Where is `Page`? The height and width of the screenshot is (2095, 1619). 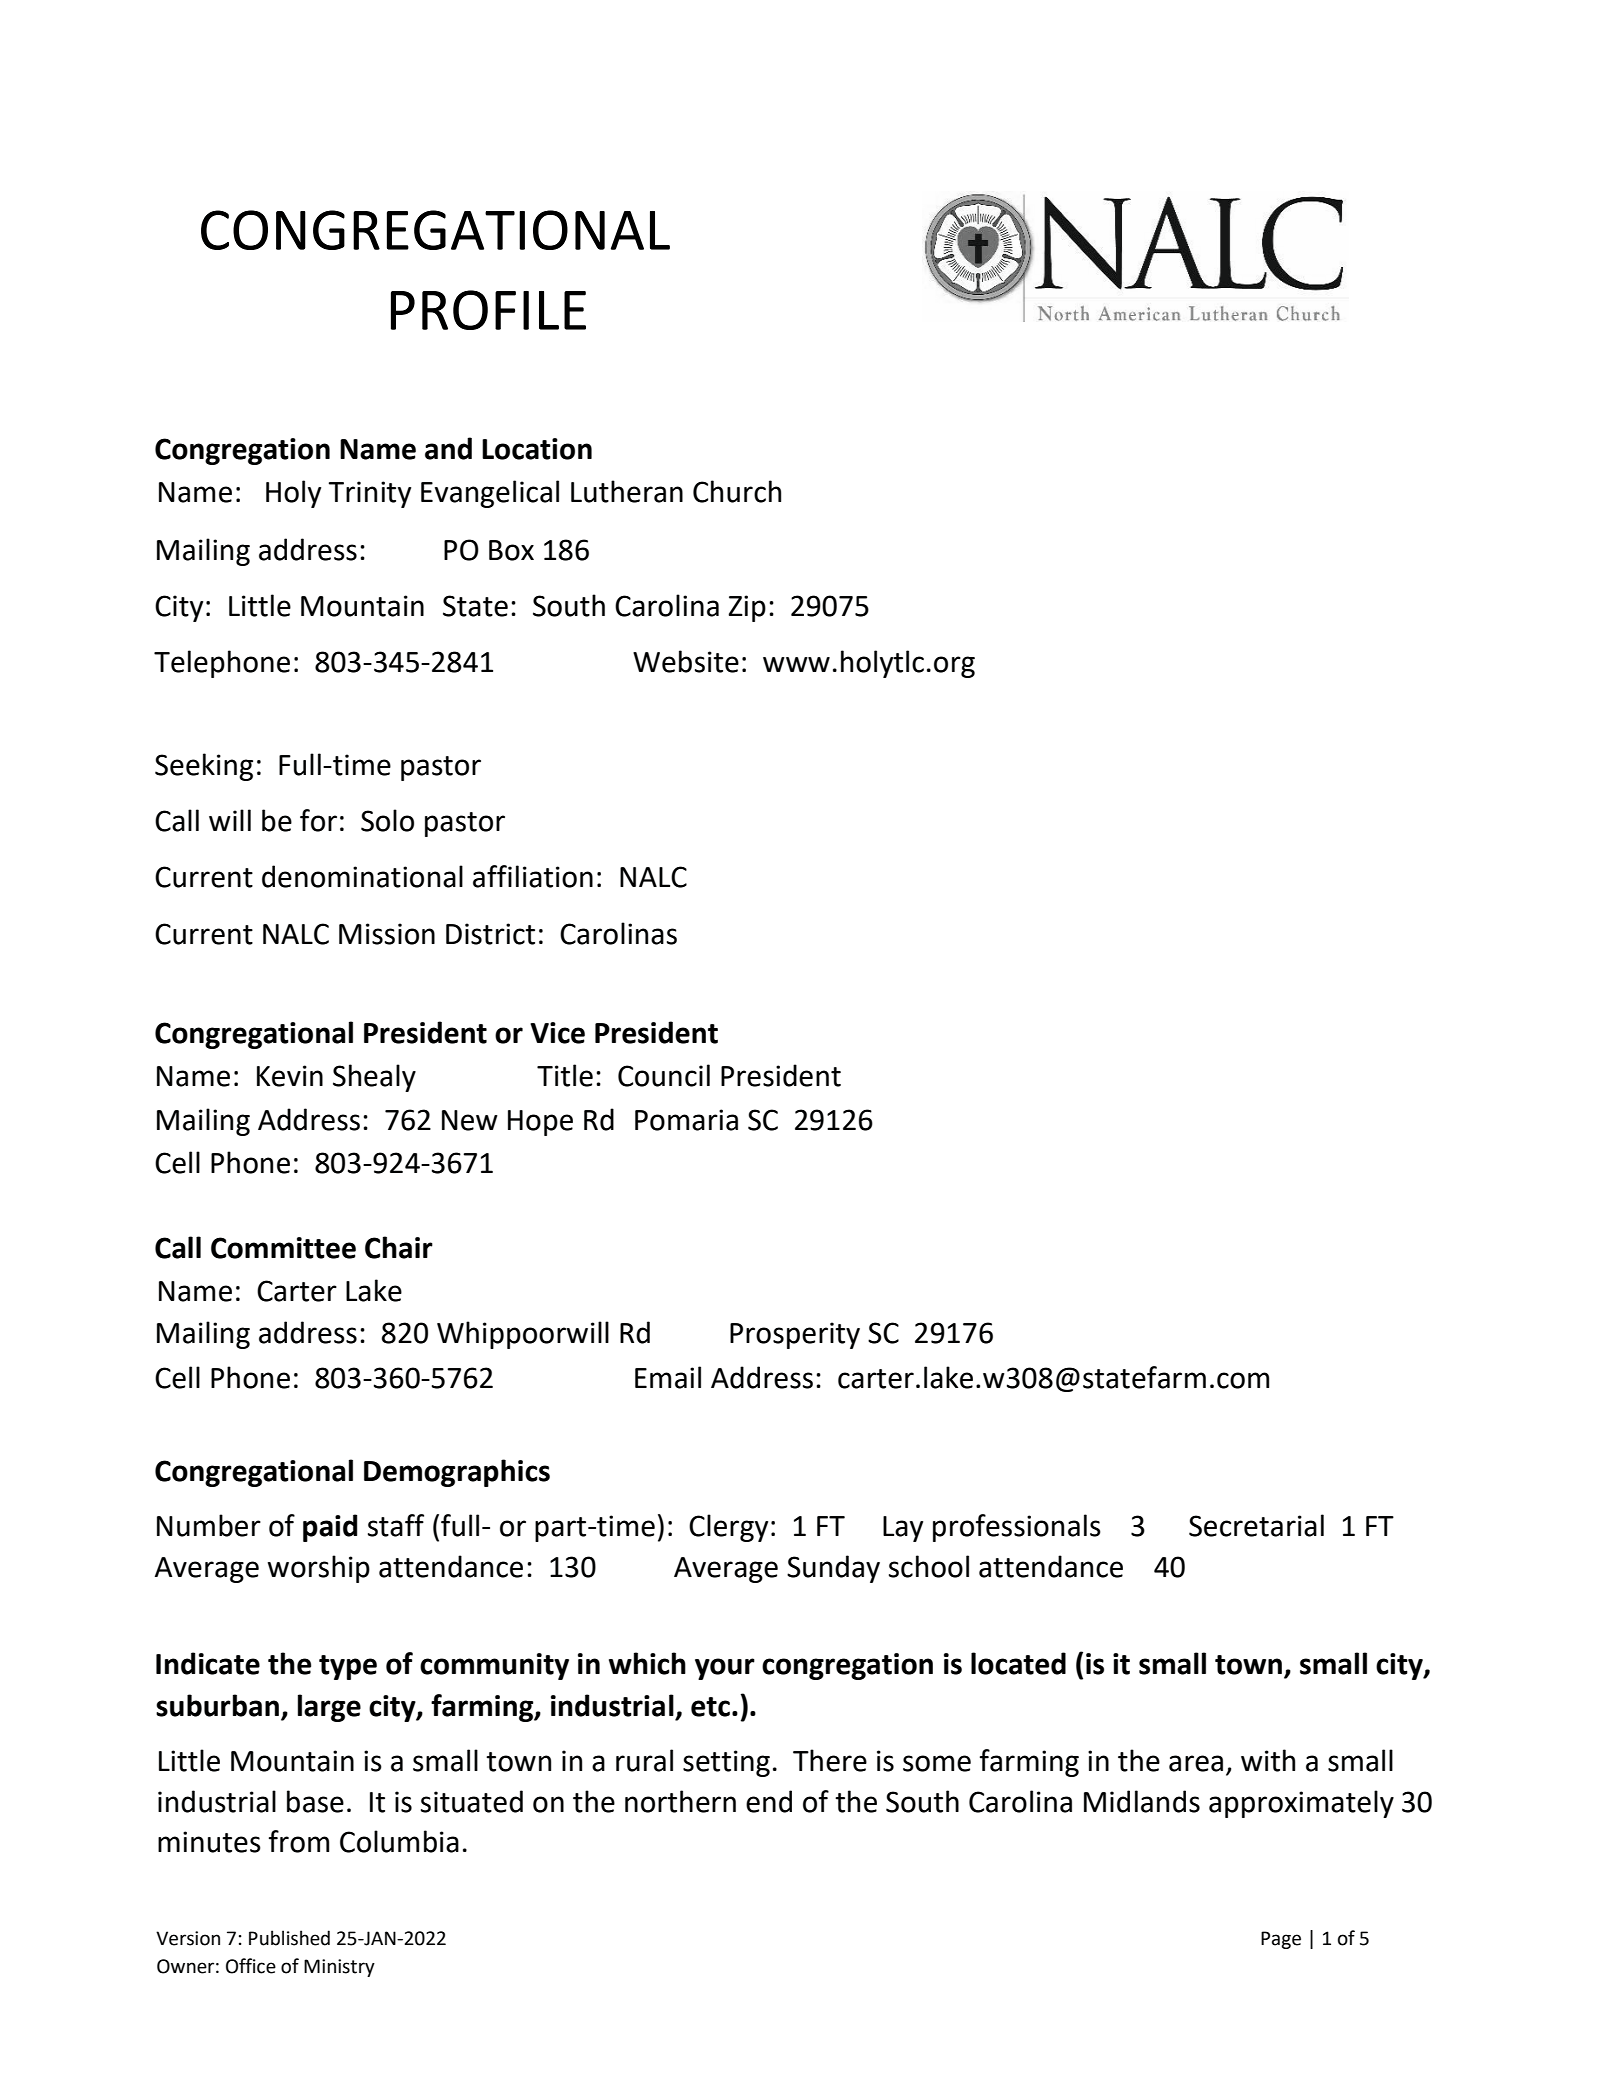 Page is located at coordinates (1281, 1940).
